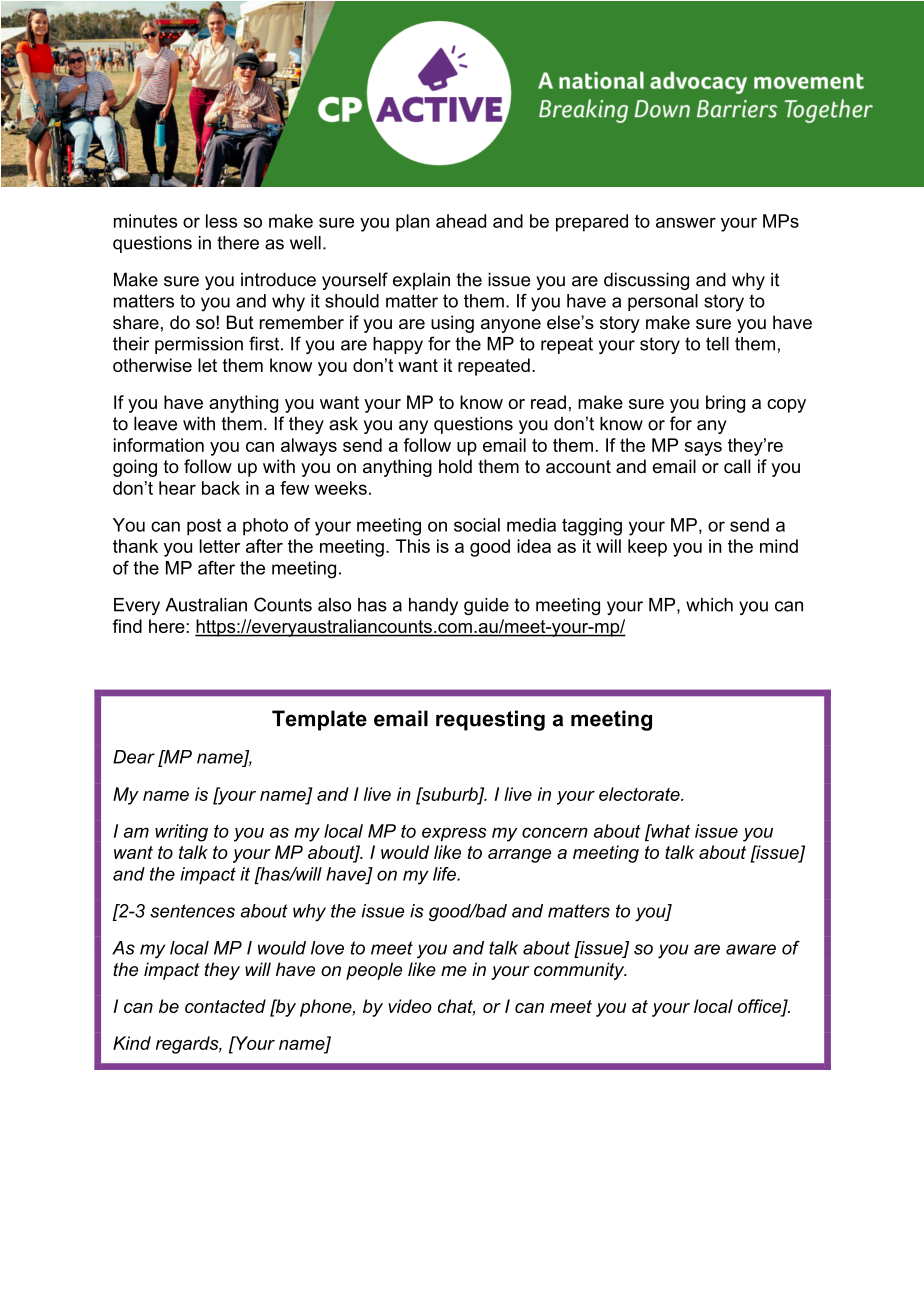 This document has height=1308, width=924. I want to click on Dear, so click(134, 757).
